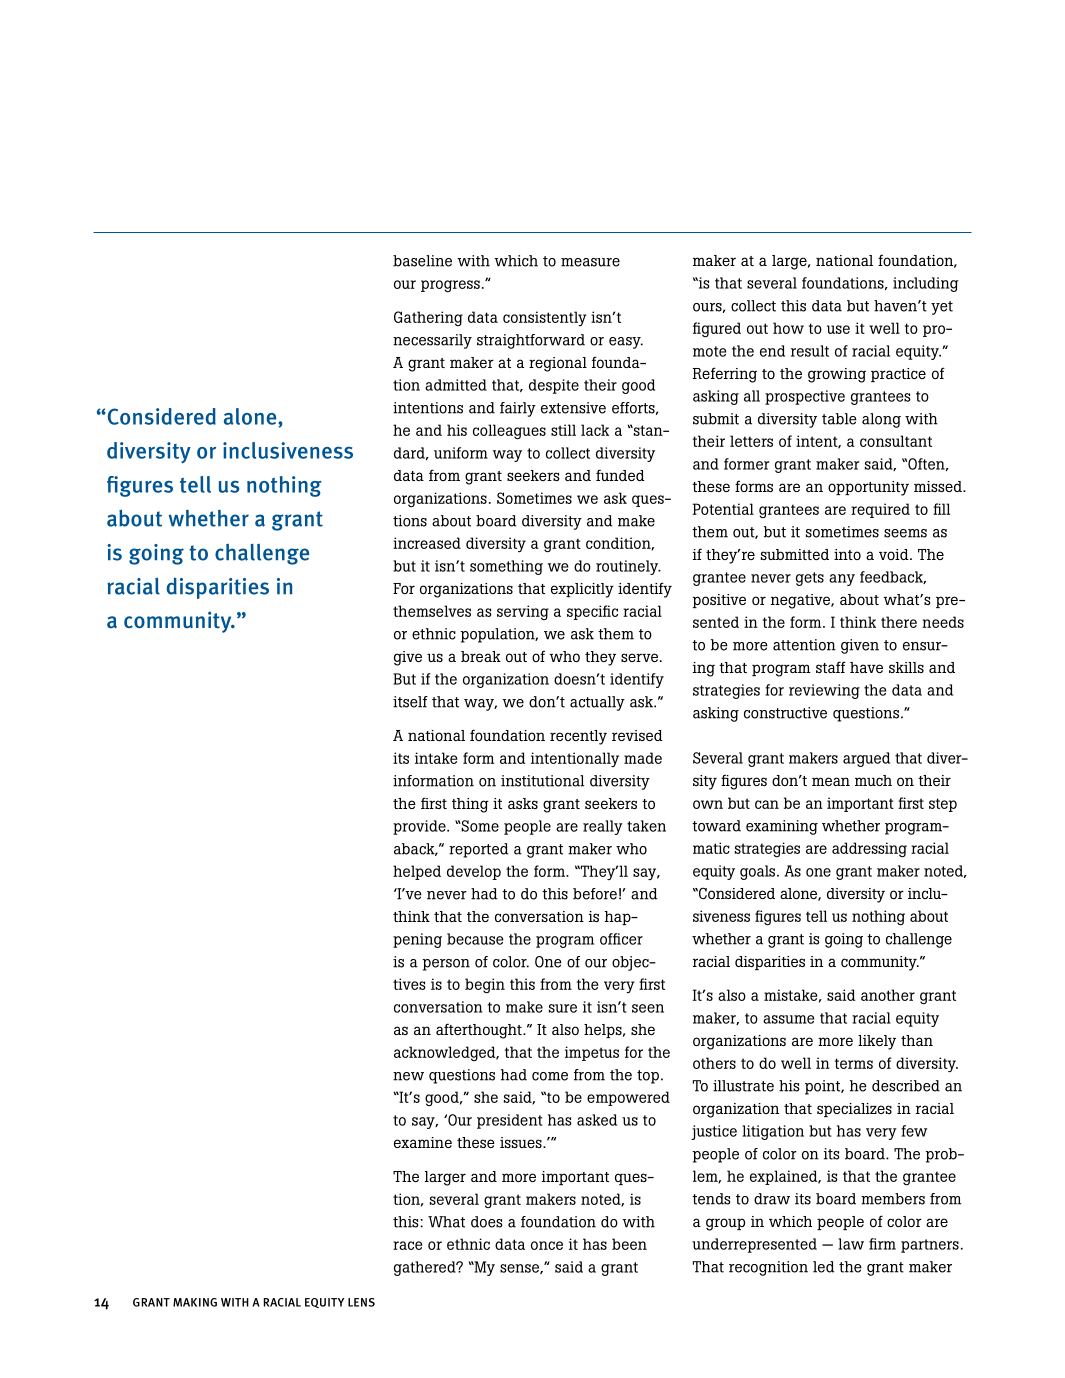 The height and width of the screenshot is (1378, 1065). Describe the element at coordinates (422, 261) in the screenshot. I see `baseline` at that location.
